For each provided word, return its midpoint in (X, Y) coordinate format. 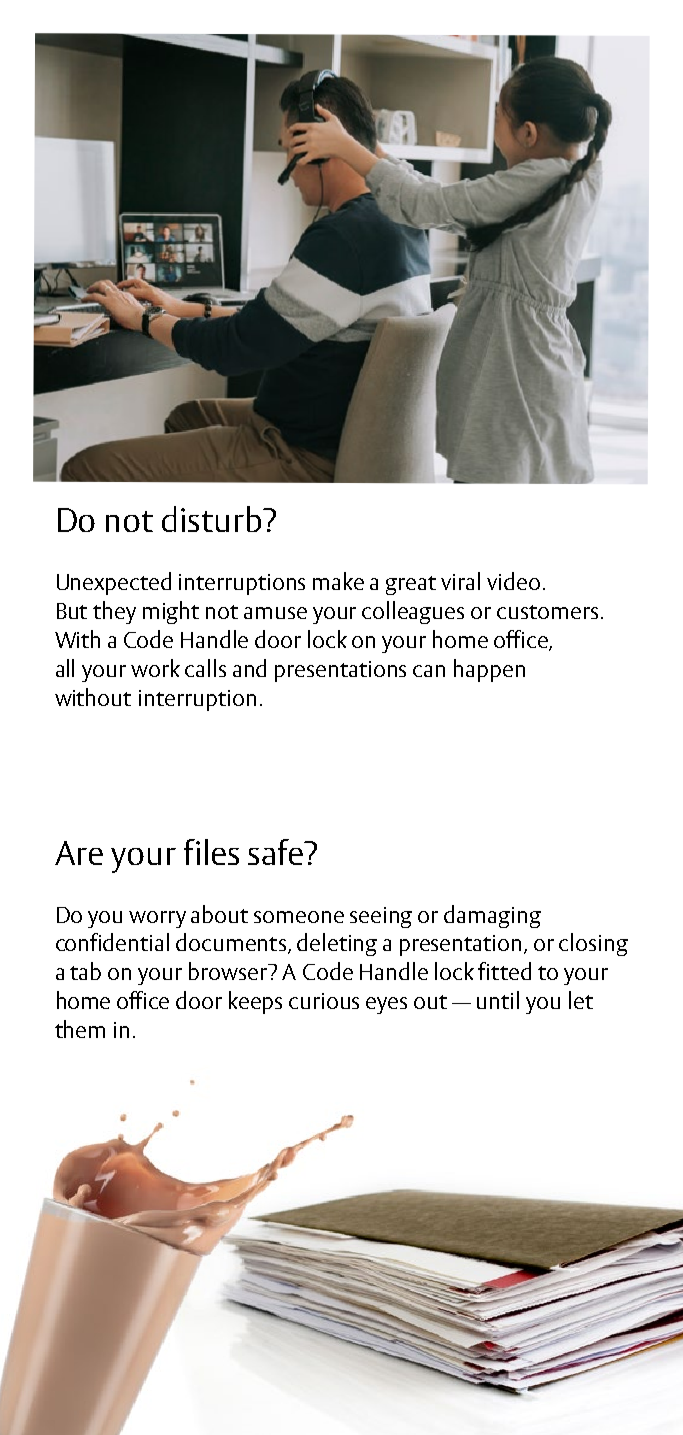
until (498, 1000)
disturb (213, 519)
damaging (492, 916)
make (338, 581)
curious (324, 1001)
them (80, 1029)
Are (79, 853)
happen (489, 670)
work (155, 668)
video (513, 581)
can (429, 671)
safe (276, 852)
